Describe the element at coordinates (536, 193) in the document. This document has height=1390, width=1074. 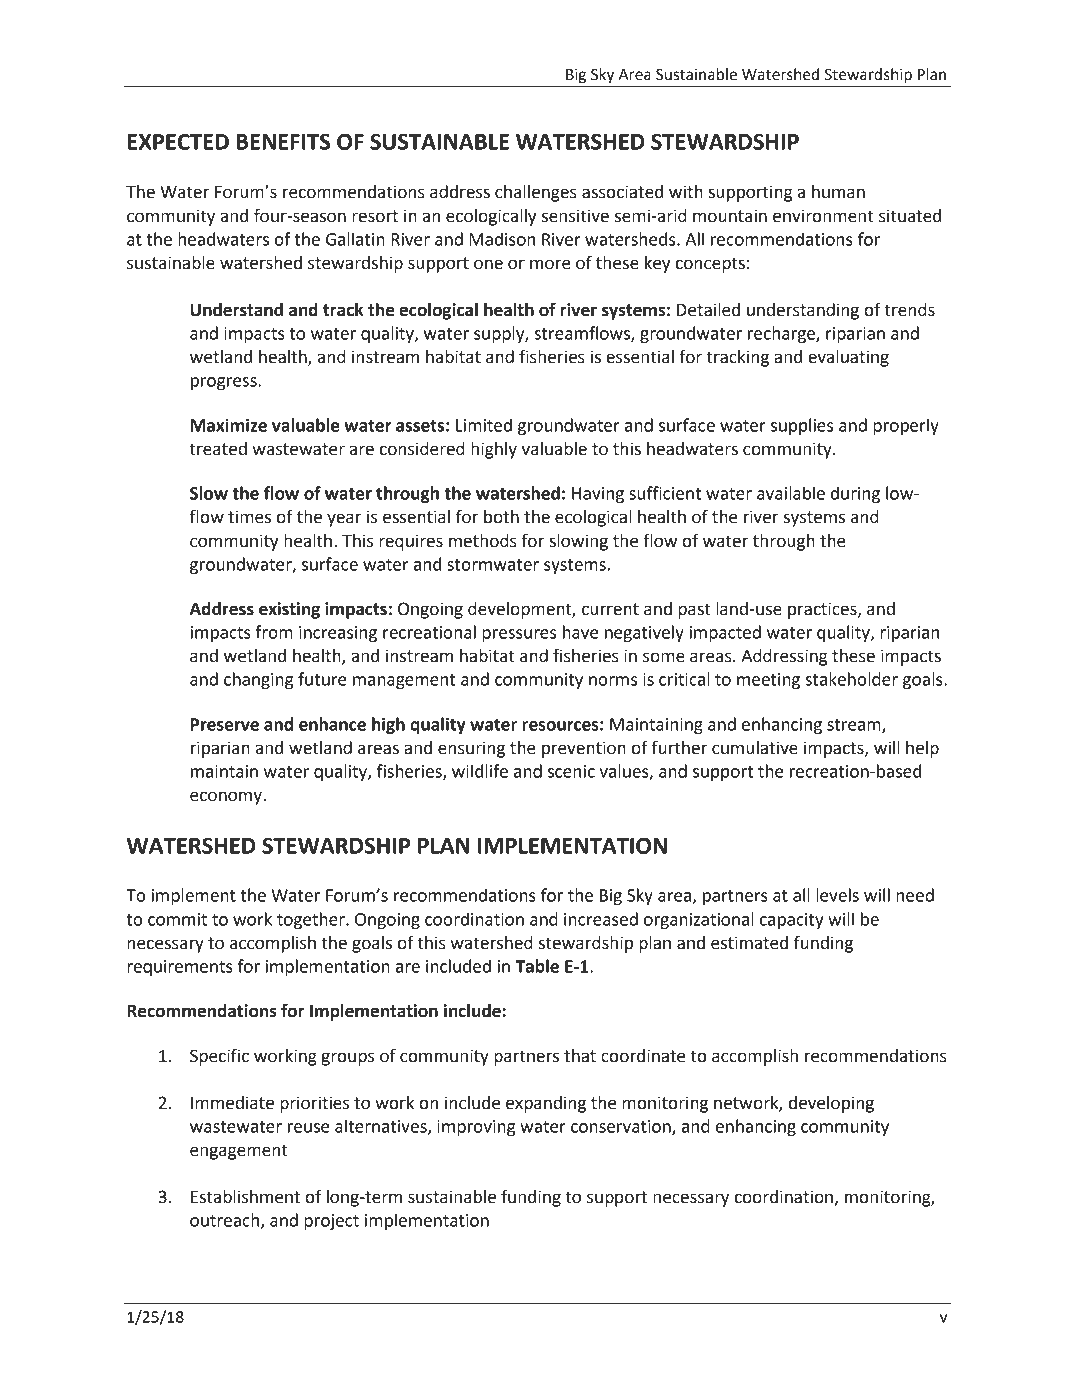
I see `challenges` at that location.
